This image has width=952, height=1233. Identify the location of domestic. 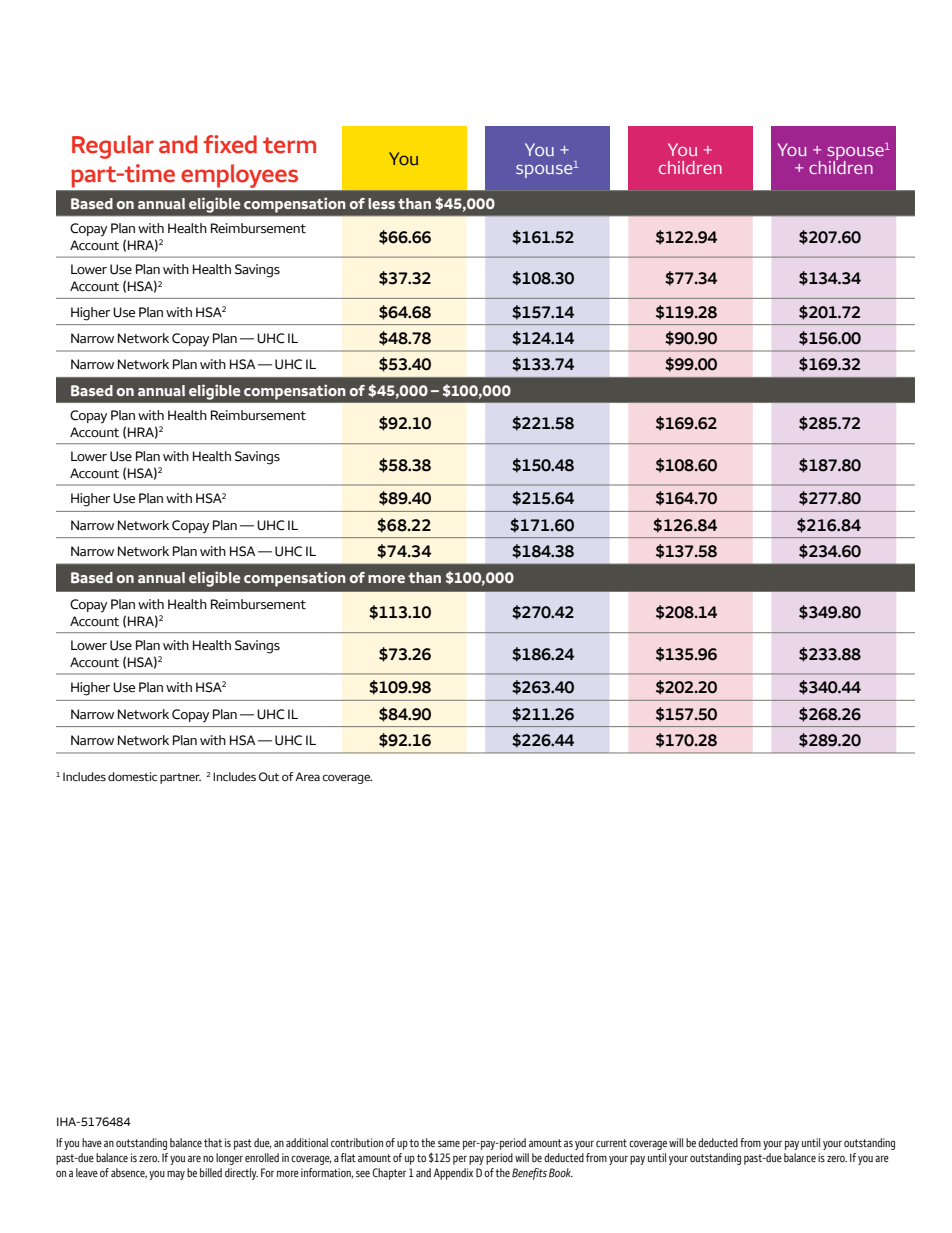
(132, 776).
